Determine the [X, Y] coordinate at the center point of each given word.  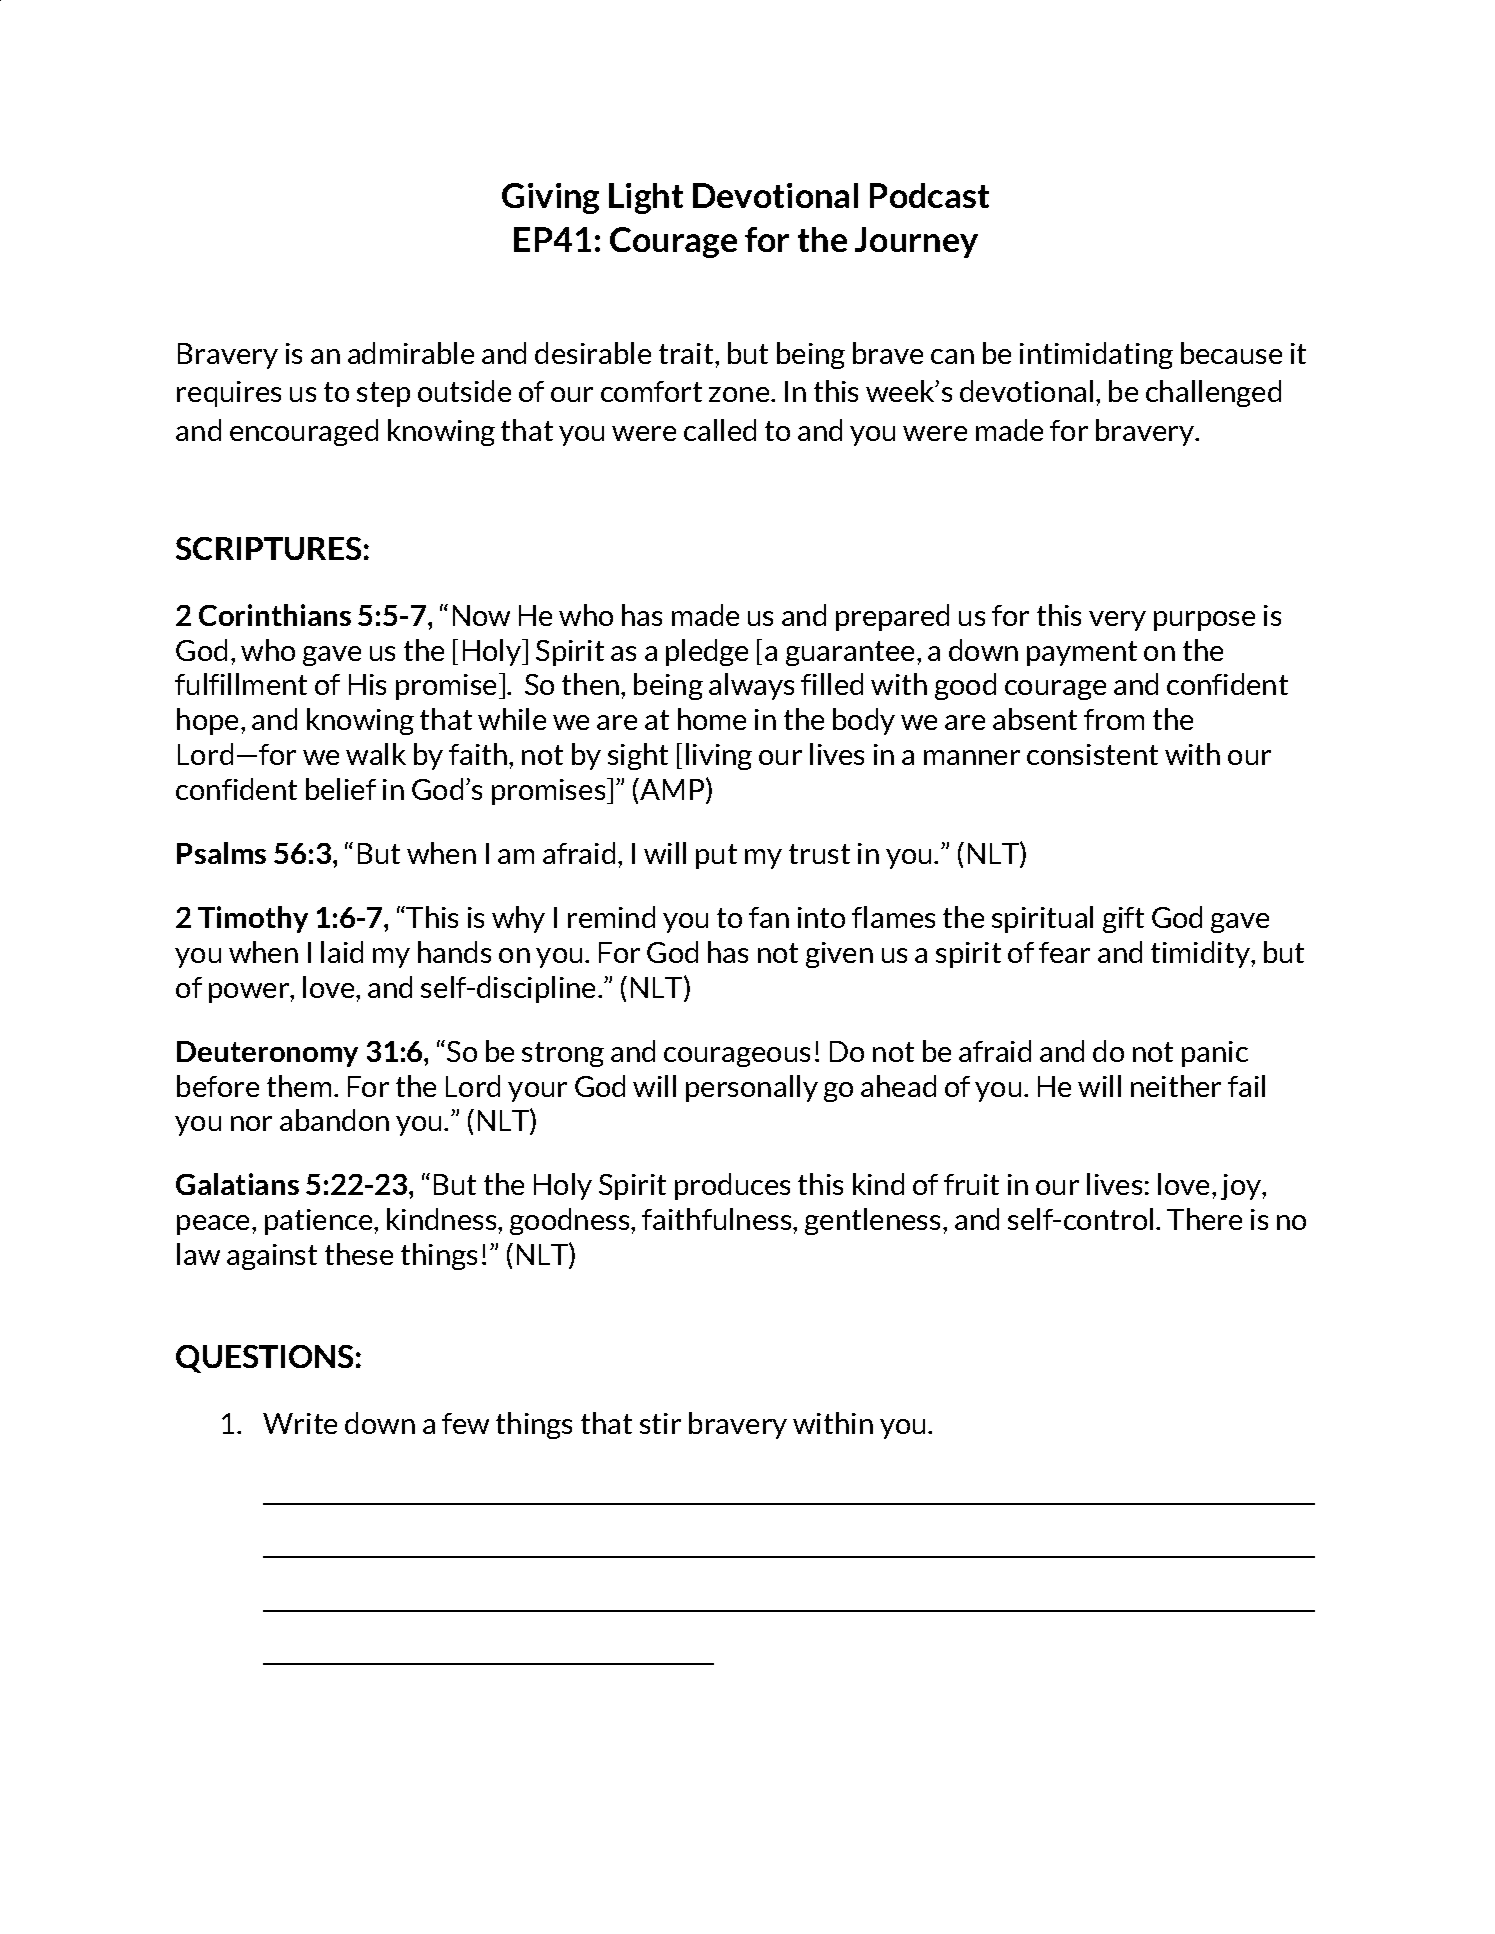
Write [300, 1423]
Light [646, 198]
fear [1064, 952]
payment [1082, 653]
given [839, 955]
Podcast [929, 195]
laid [342, 952]
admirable [411, 353]
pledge [707, 652]
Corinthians [275, 615]
